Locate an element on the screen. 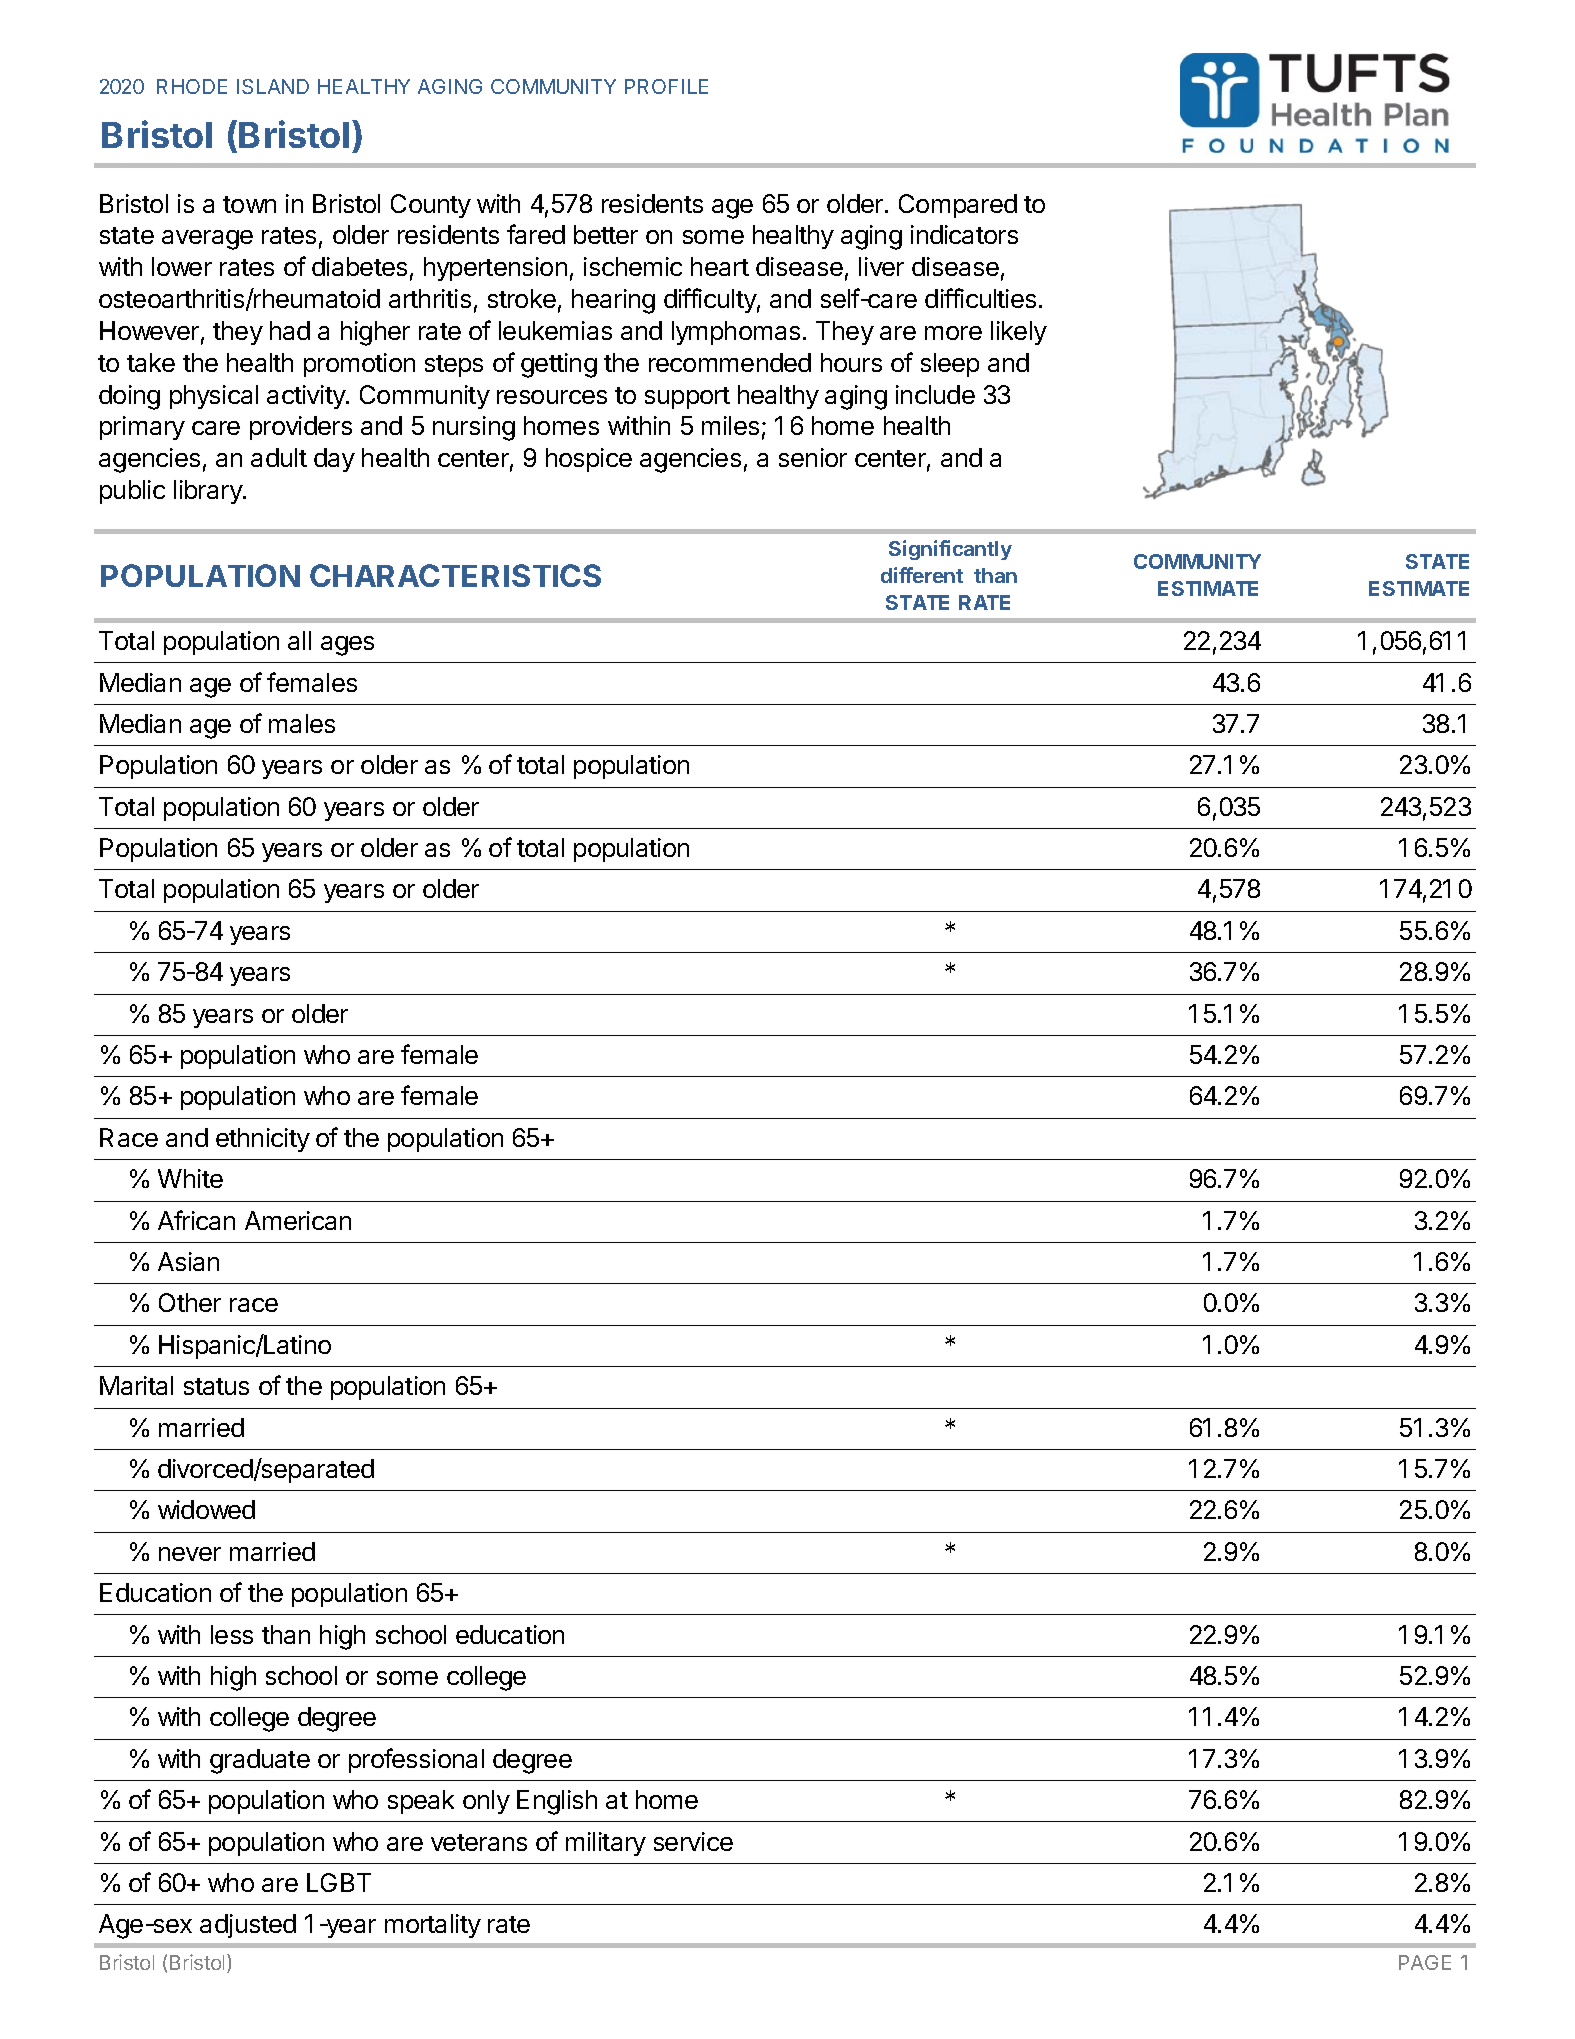 The height and width of the screenshot is (2039, 1575). military is located at coordinates (606, 1844).
